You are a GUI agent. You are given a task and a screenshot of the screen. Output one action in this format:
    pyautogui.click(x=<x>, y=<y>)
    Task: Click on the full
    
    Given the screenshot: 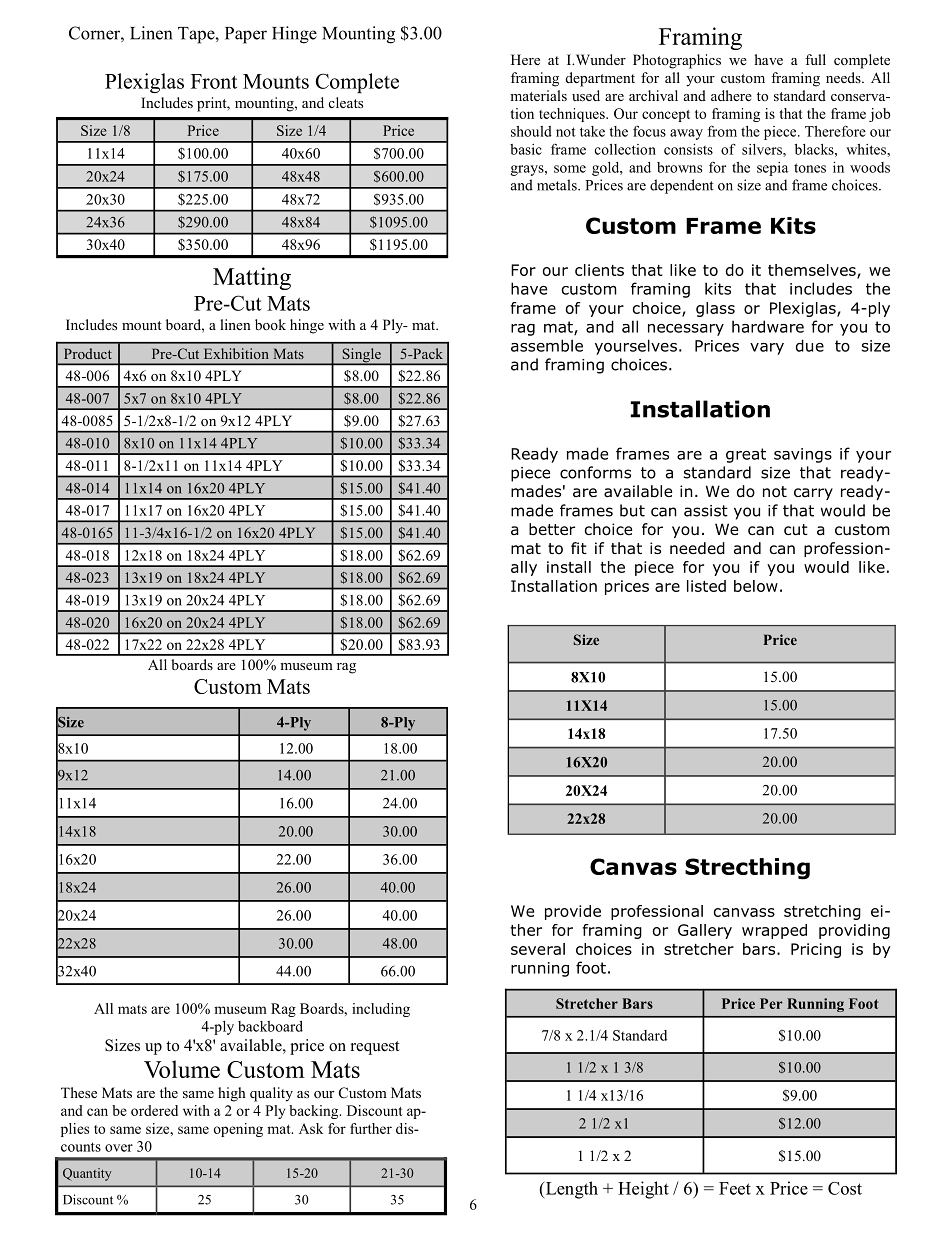 What is the action you would take?
    pyautogui.click(x=815, y=59)
